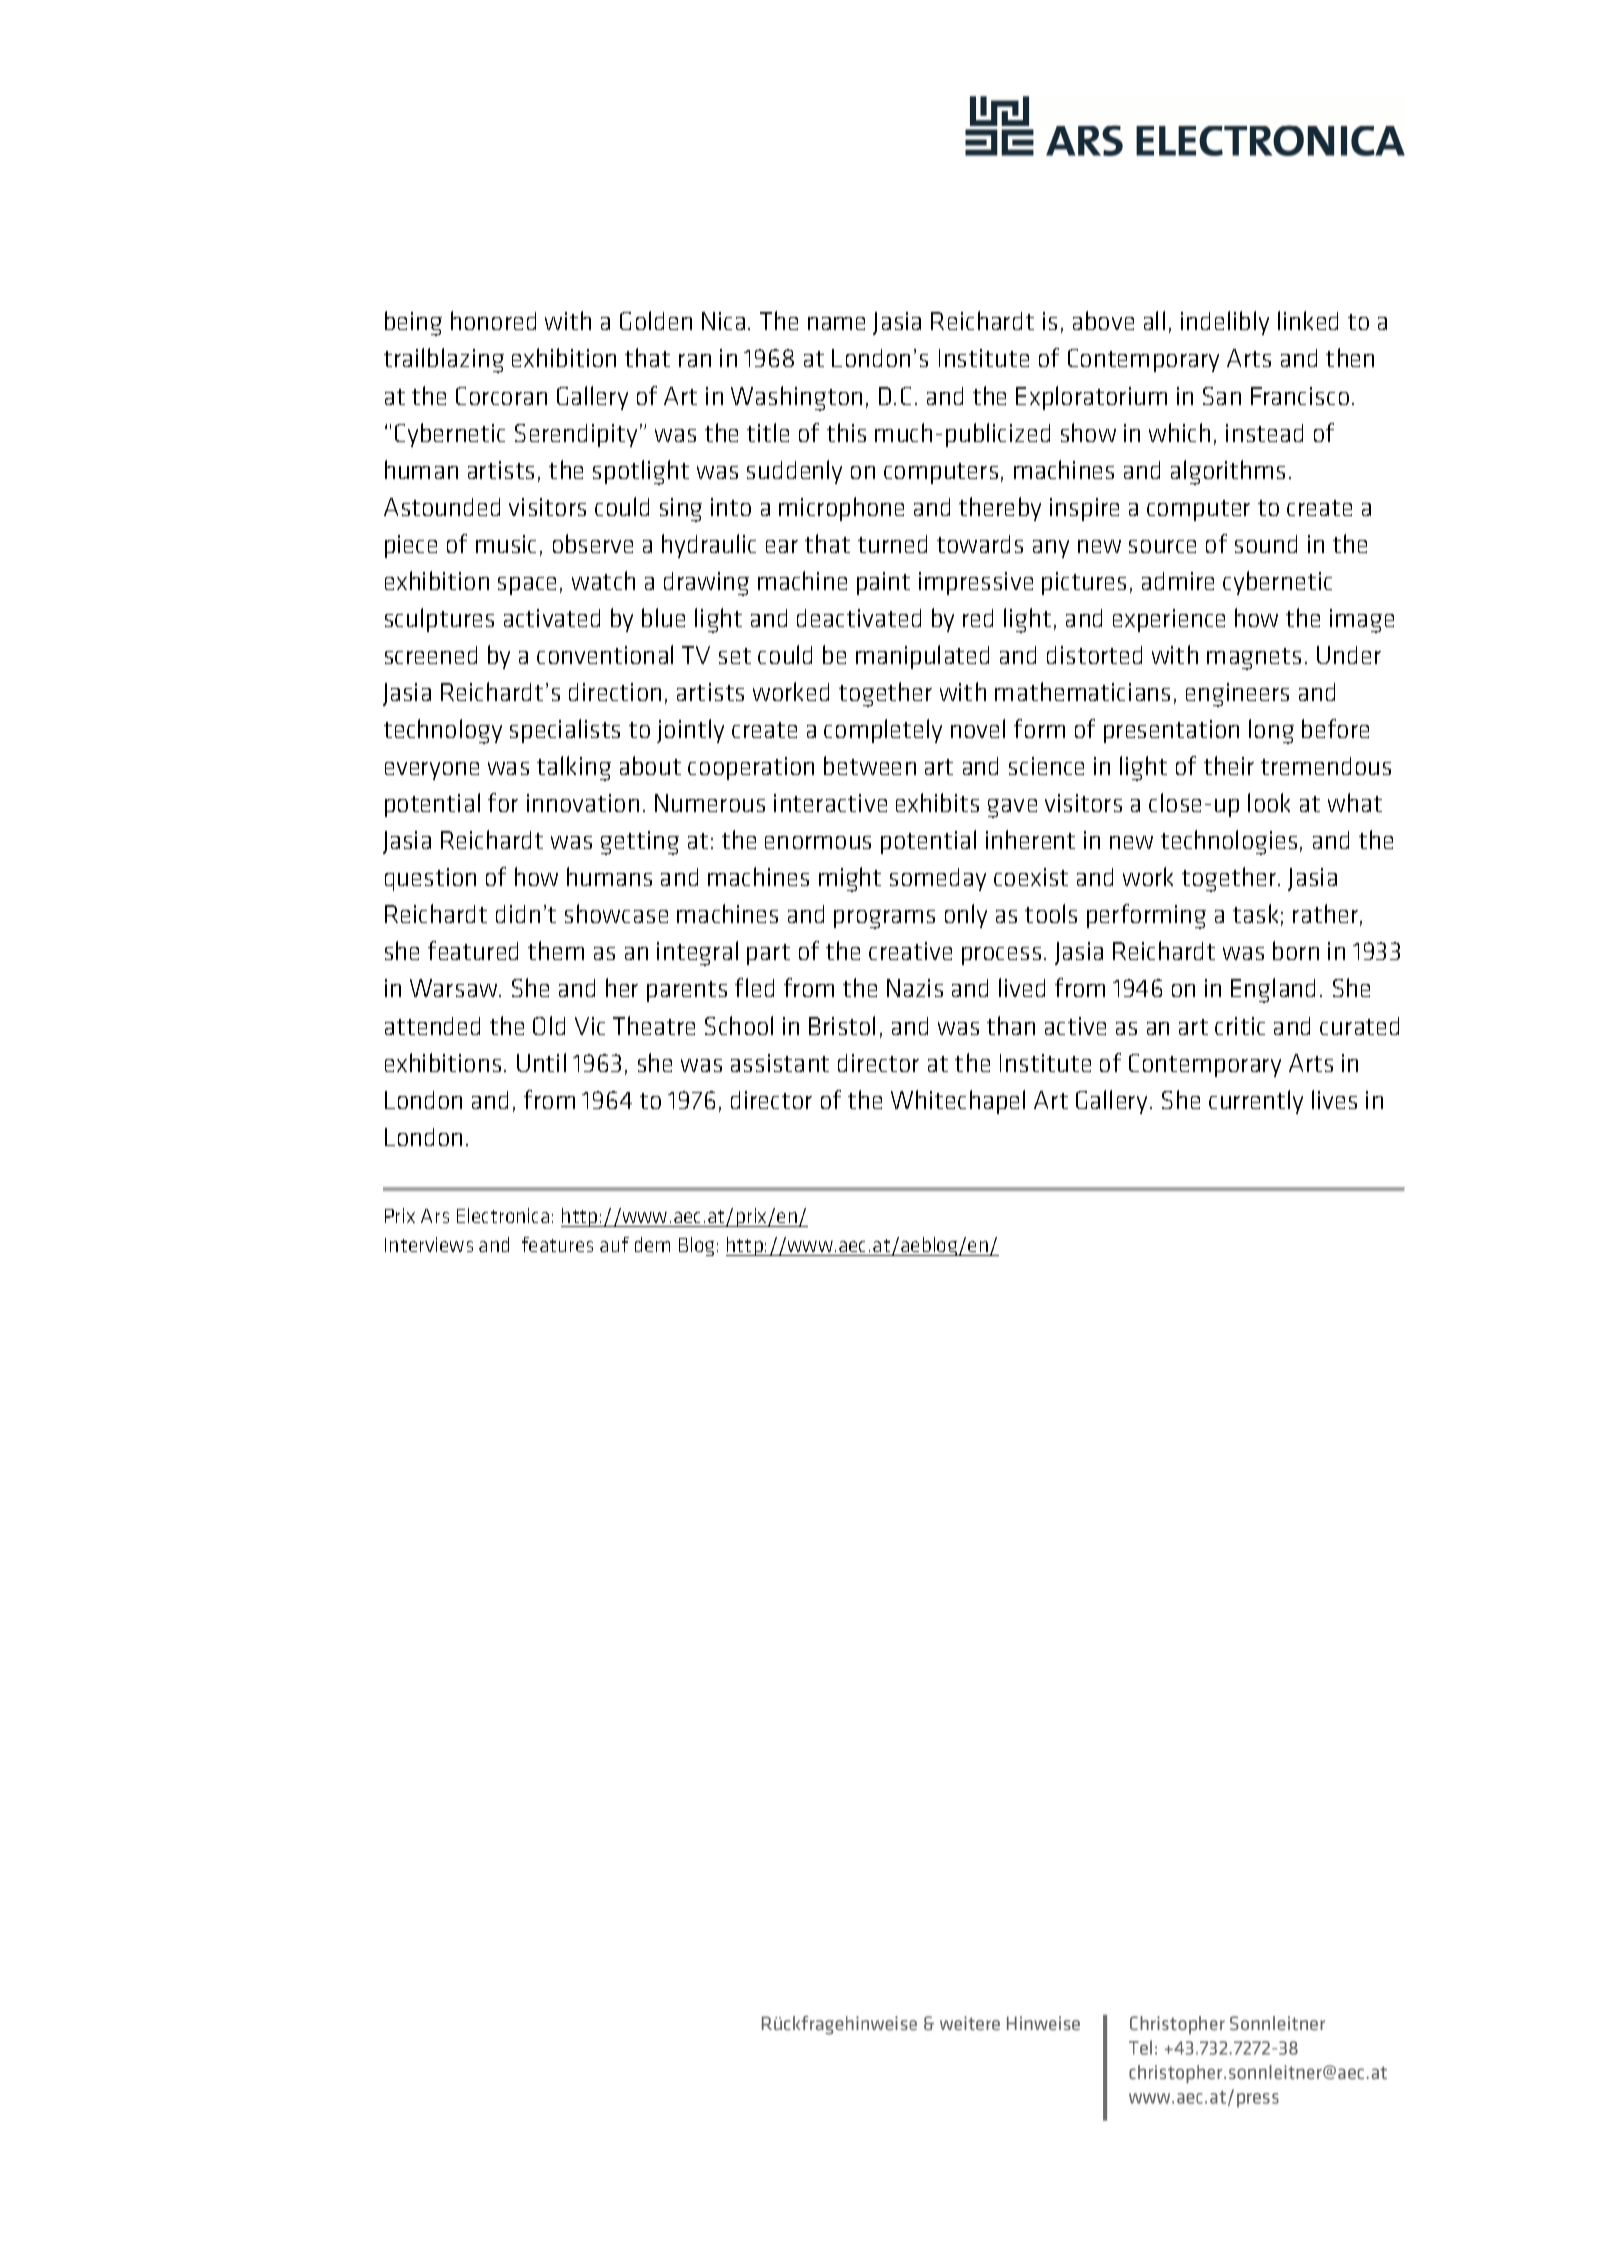  What do you see at coordinates (1266, 544) in the screenshot?
I see `sound` at bounding box center [1266, 544].
